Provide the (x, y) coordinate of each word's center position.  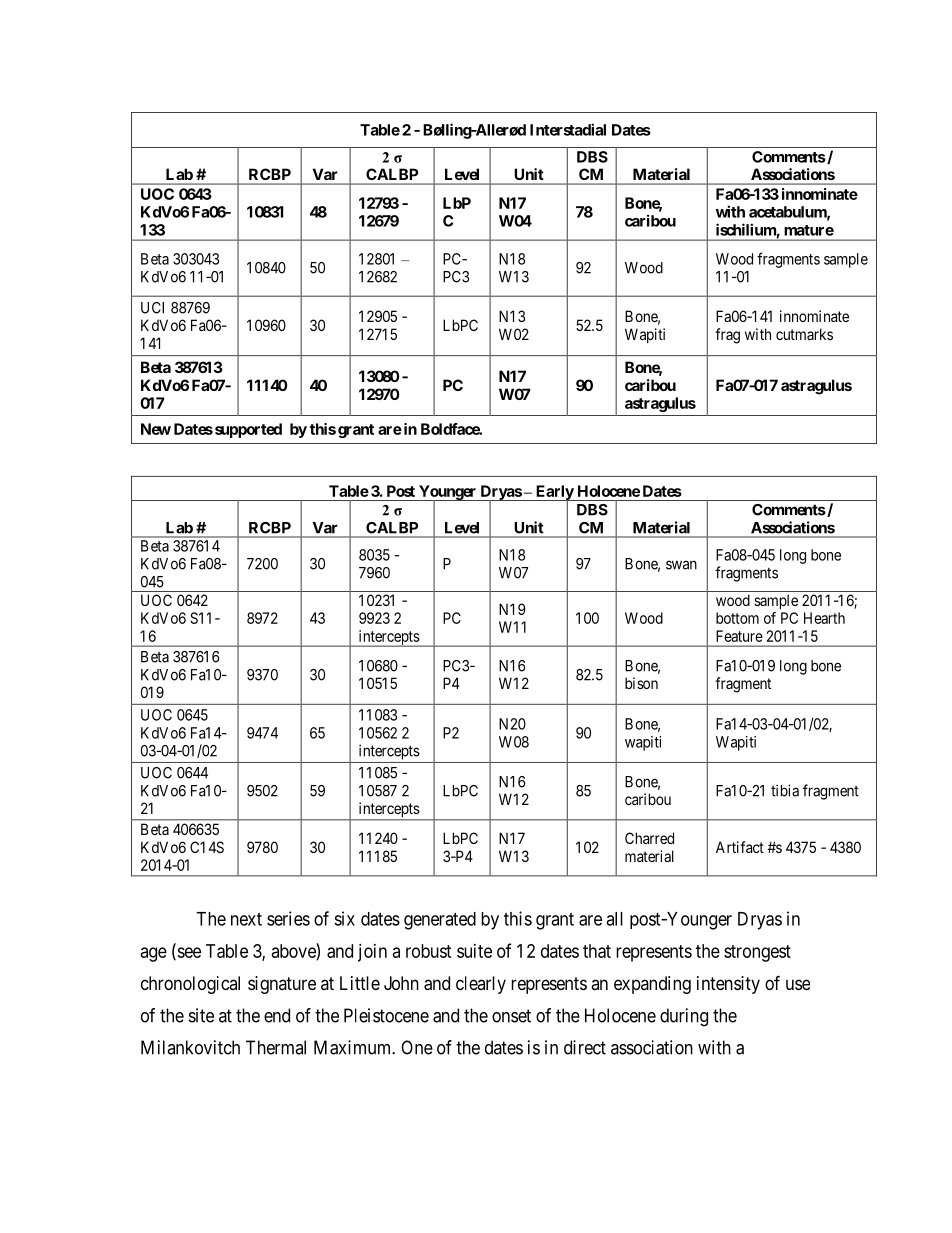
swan (681, 565)
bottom (737, 618)
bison (641, 683)
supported (247, 430)
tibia (785, 790)
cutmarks (804, 334)
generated (440, 921)
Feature (739, 636)
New (156, 429)
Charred (649, 838)
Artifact (740, 847)
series (288, 918)
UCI (152, 308)
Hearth (824, 618)
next (246, 919)
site (201, 1015)
